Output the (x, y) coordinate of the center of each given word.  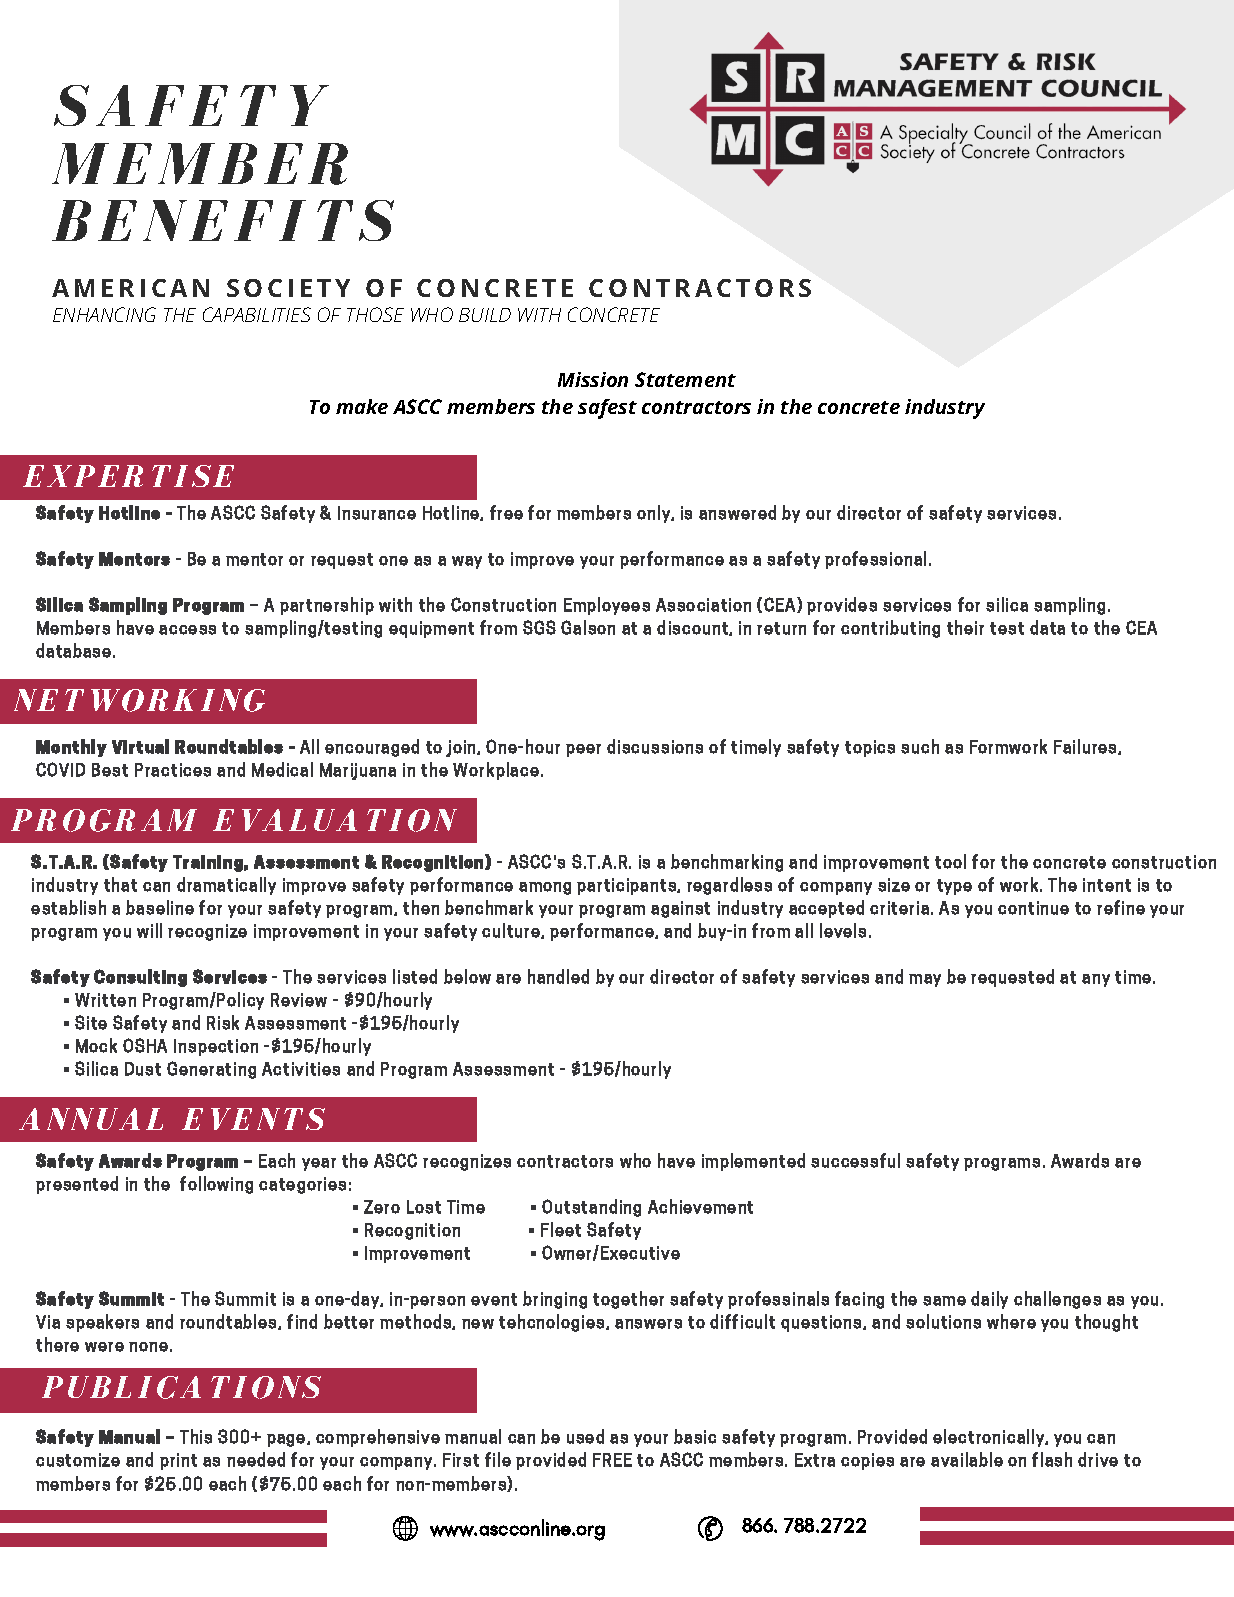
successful (855, 1160)
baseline (160, 907)
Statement (685, 379)
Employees (607, 606)
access (187, 630)
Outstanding (591, 1208)
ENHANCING (104, 314)
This (196, 1436)
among (545, 888)
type (954, 887)
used (585, 1436)
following (216, 1185)
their (965, 627)
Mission (593, 379)
